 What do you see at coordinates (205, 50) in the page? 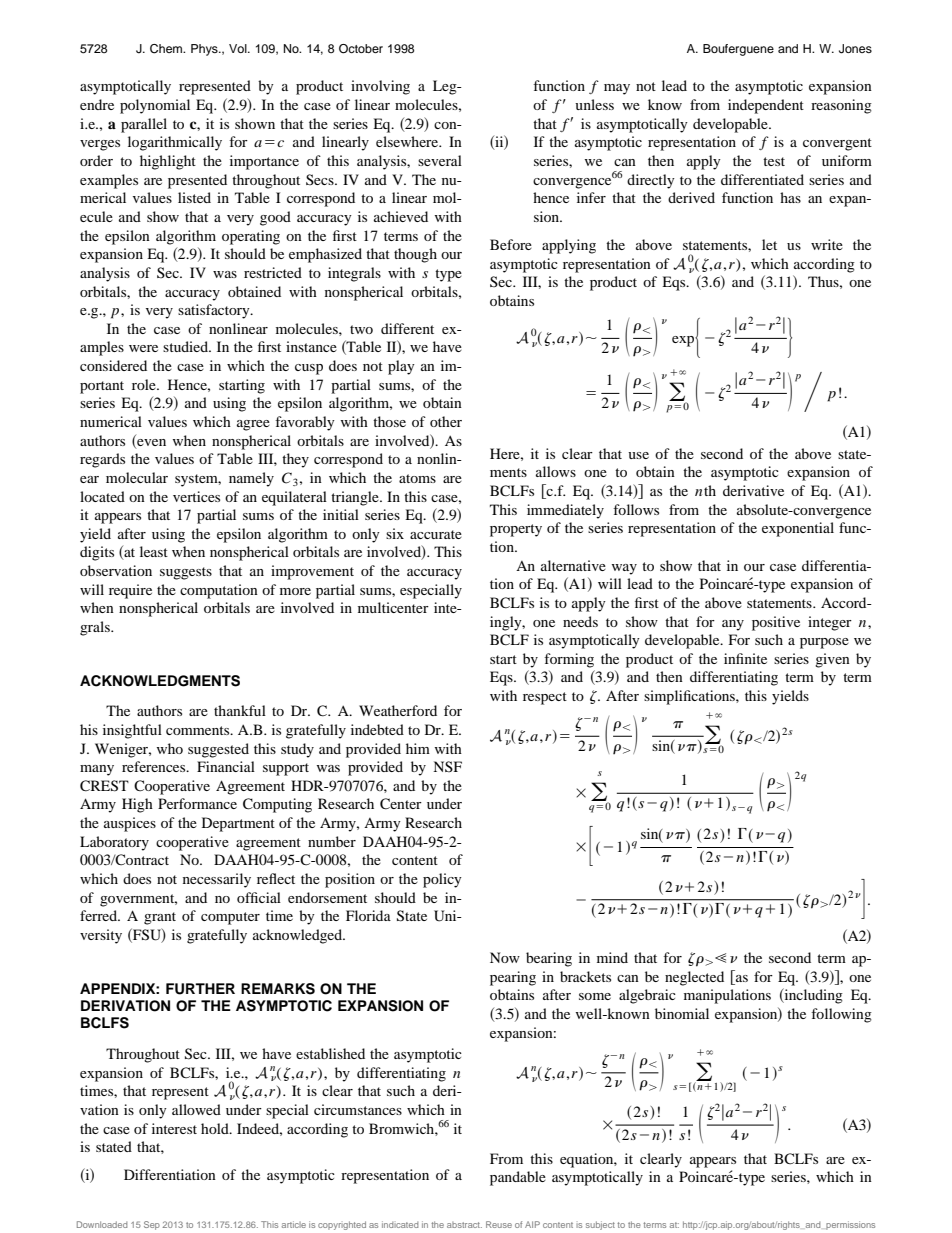
I see `Phys` at bounding box center [205, 50].
